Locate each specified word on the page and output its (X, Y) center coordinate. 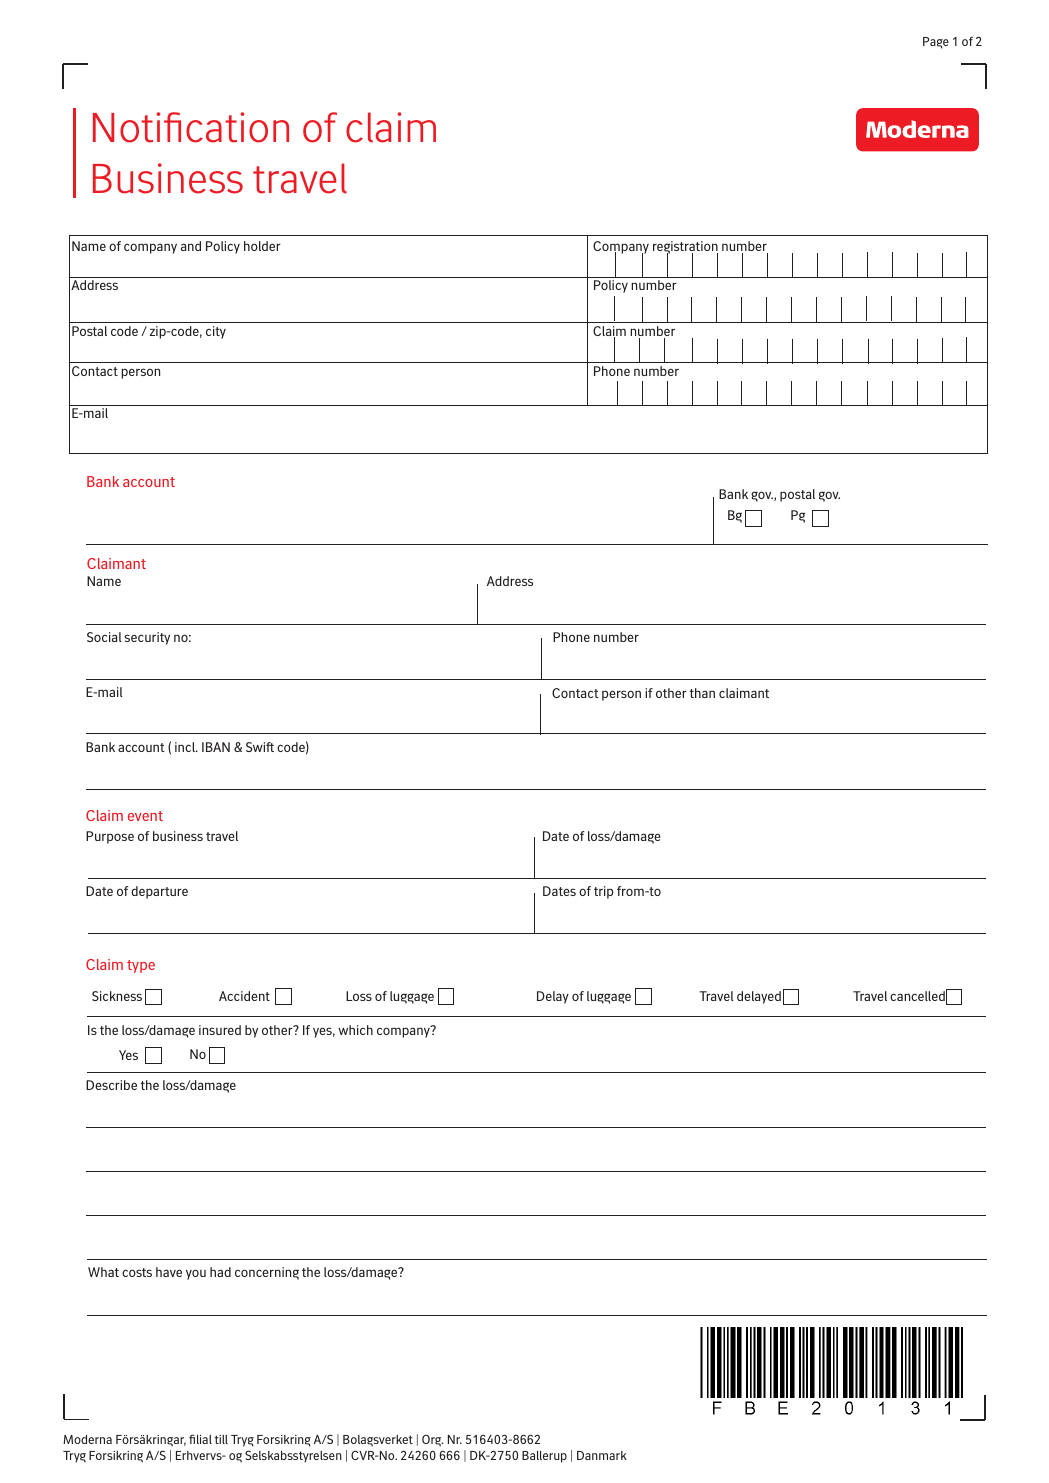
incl (186, 747)
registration (685, 249)
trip (603, 892)
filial (200, 1439)
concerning (267, 1273)
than (702, 693)
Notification (191, 127)
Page (936, 43)
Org (432, 1441)
